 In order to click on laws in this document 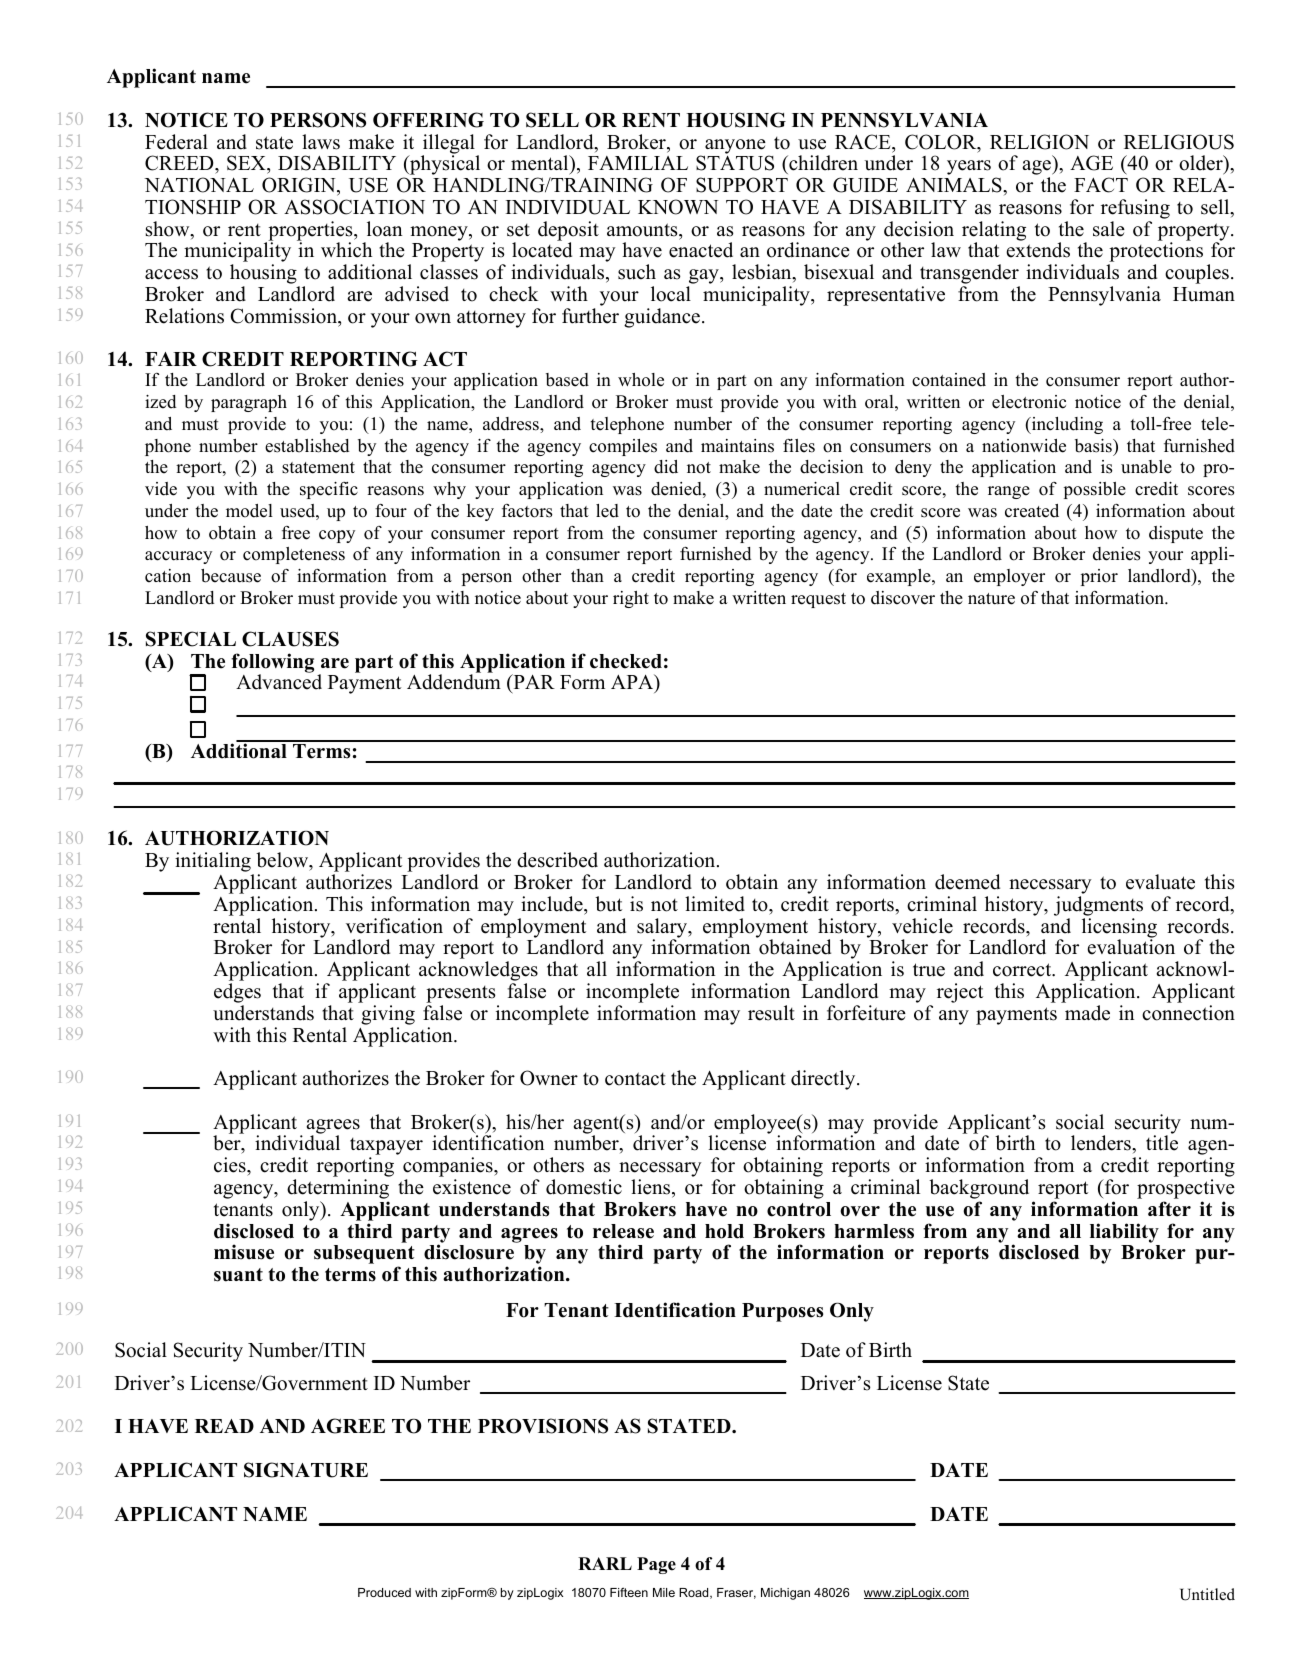, I will do `click(321, 142)`.
